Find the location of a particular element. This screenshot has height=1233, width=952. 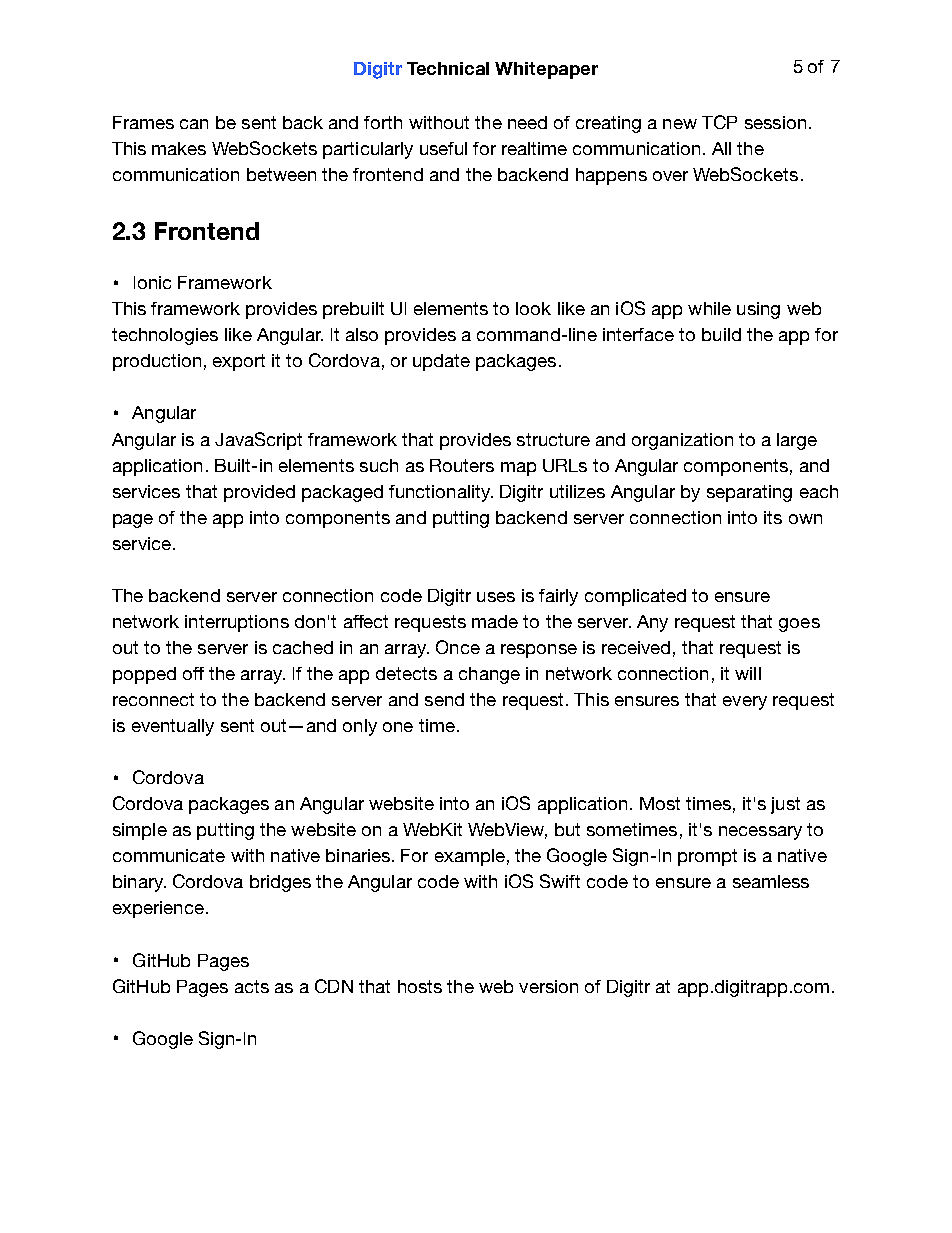

update is located at coordinates (441, 362).
